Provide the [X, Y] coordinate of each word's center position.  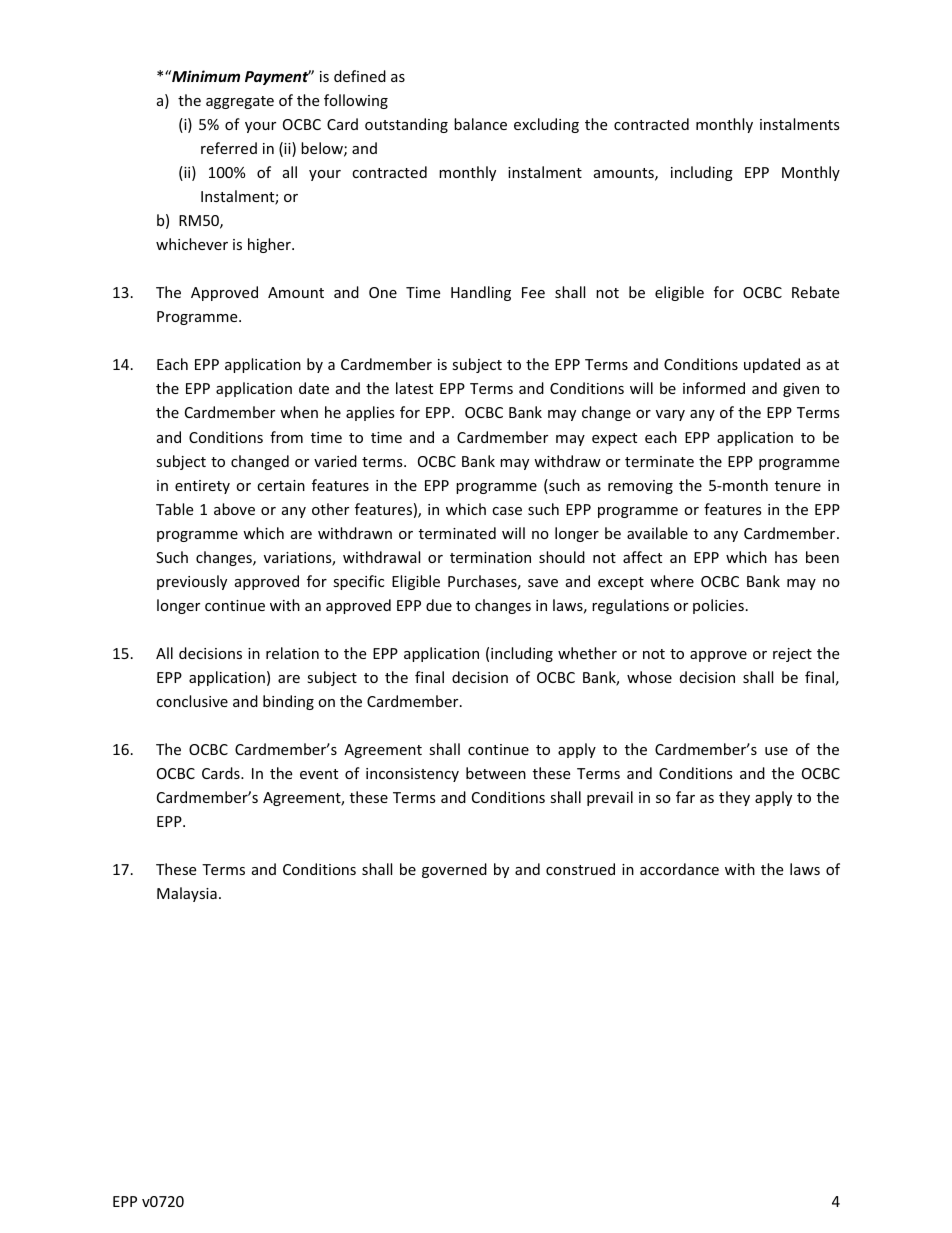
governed [454, 870]
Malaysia [187, 894]
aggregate [240, 102]
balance [480, 124]
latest [414, 388]
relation [292, 653]
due [439, 605]
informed [714, 388]
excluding [546, 125]
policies [718, 606]
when [299, 412]
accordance [679, 869]
